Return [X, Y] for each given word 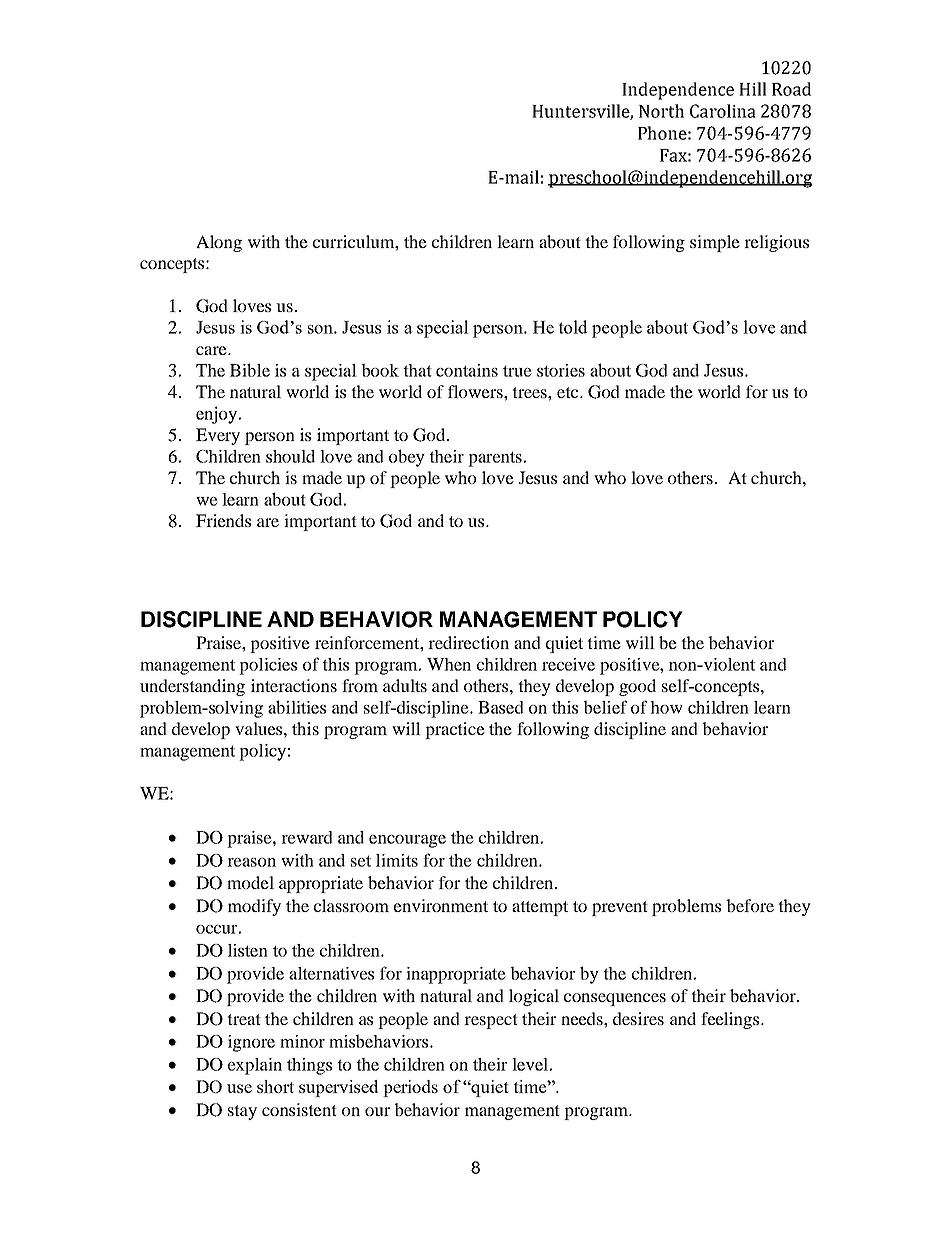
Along [219, 243]
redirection [468, 642]
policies [268, 666]
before [750, 905]
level [530, 1064]
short [275, 1086]
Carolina [723, 111]
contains [467, 370]
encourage [407, 841]
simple [715, 243]
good [637, 687]
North [661, 111]
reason [251, 862]
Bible [250, 370]
